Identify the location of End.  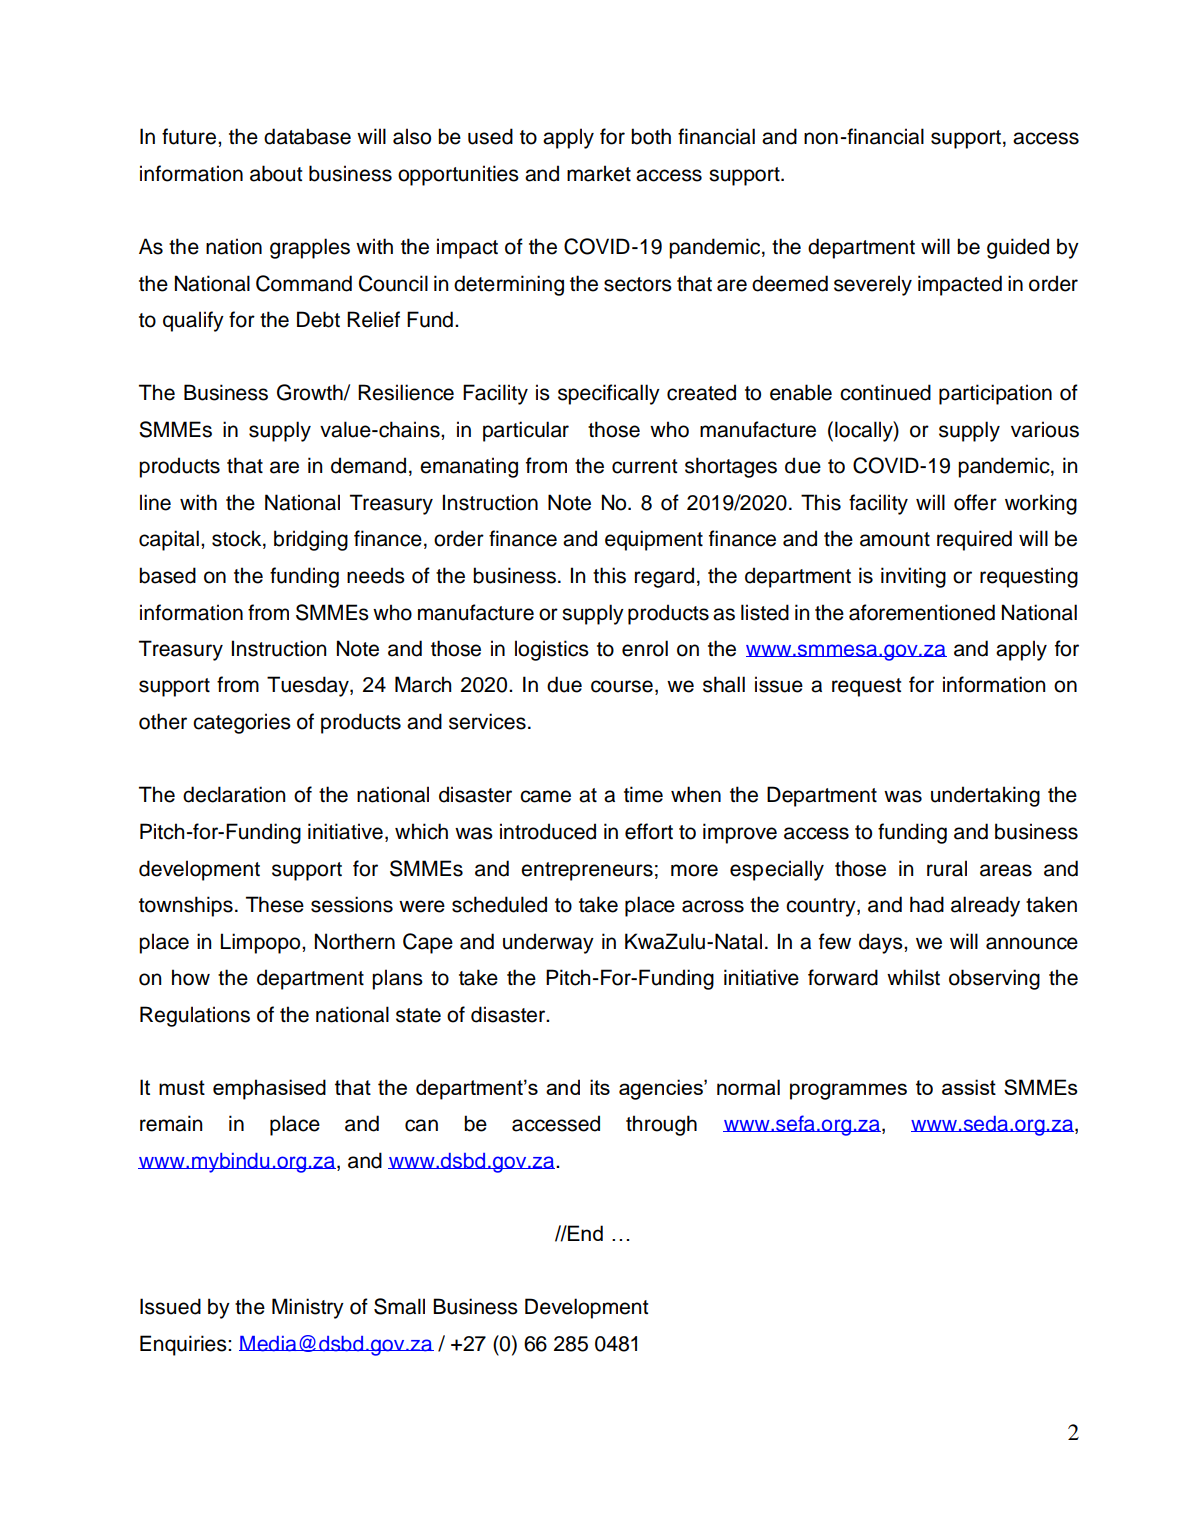
(584, 1233).
